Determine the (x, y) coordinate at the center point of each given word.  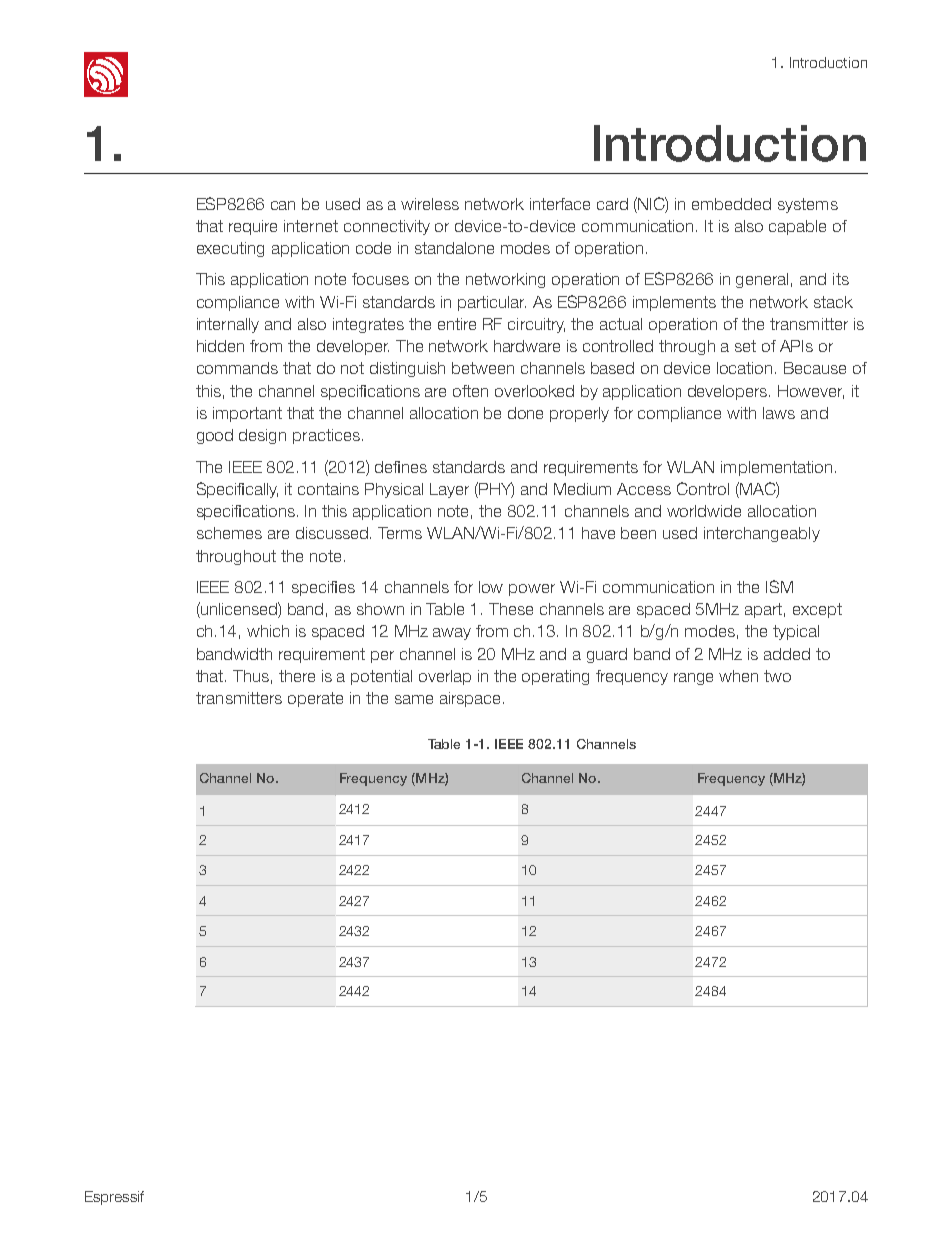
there (297, 676)
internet (311, 226)
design (262, 436)
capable (797, 227)
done (525, 413)
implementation (776, 468)
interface (560, 204)
